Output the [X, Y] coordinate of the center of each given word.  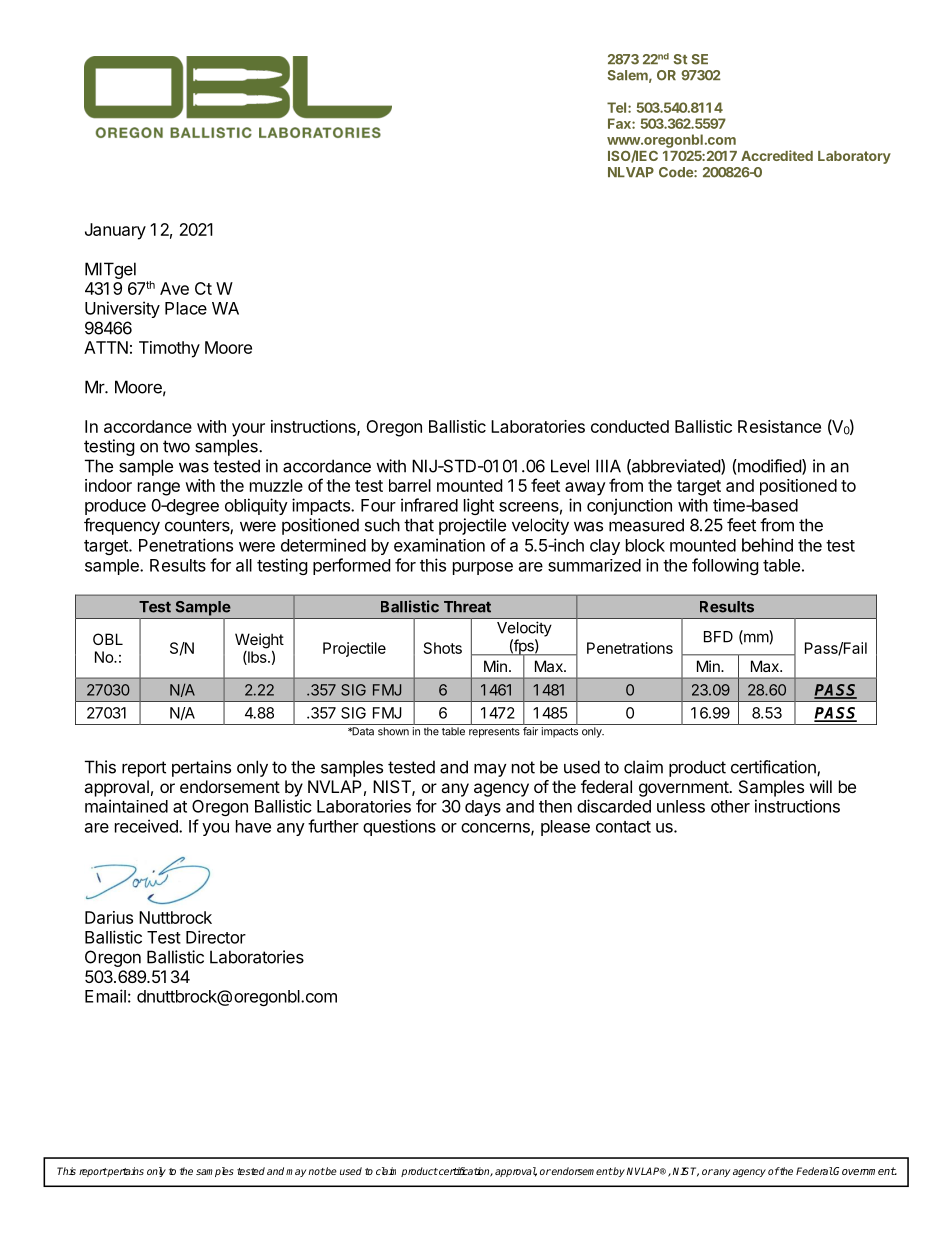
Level [570, 466]
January [115, 231]
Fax [620, 123]
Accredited [777, 155]
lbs [257, 658]
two [176, 446]
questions [399, 827]
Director [216, 937]
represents [494, 733]
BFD [718, 637]
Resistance [779, 426]
